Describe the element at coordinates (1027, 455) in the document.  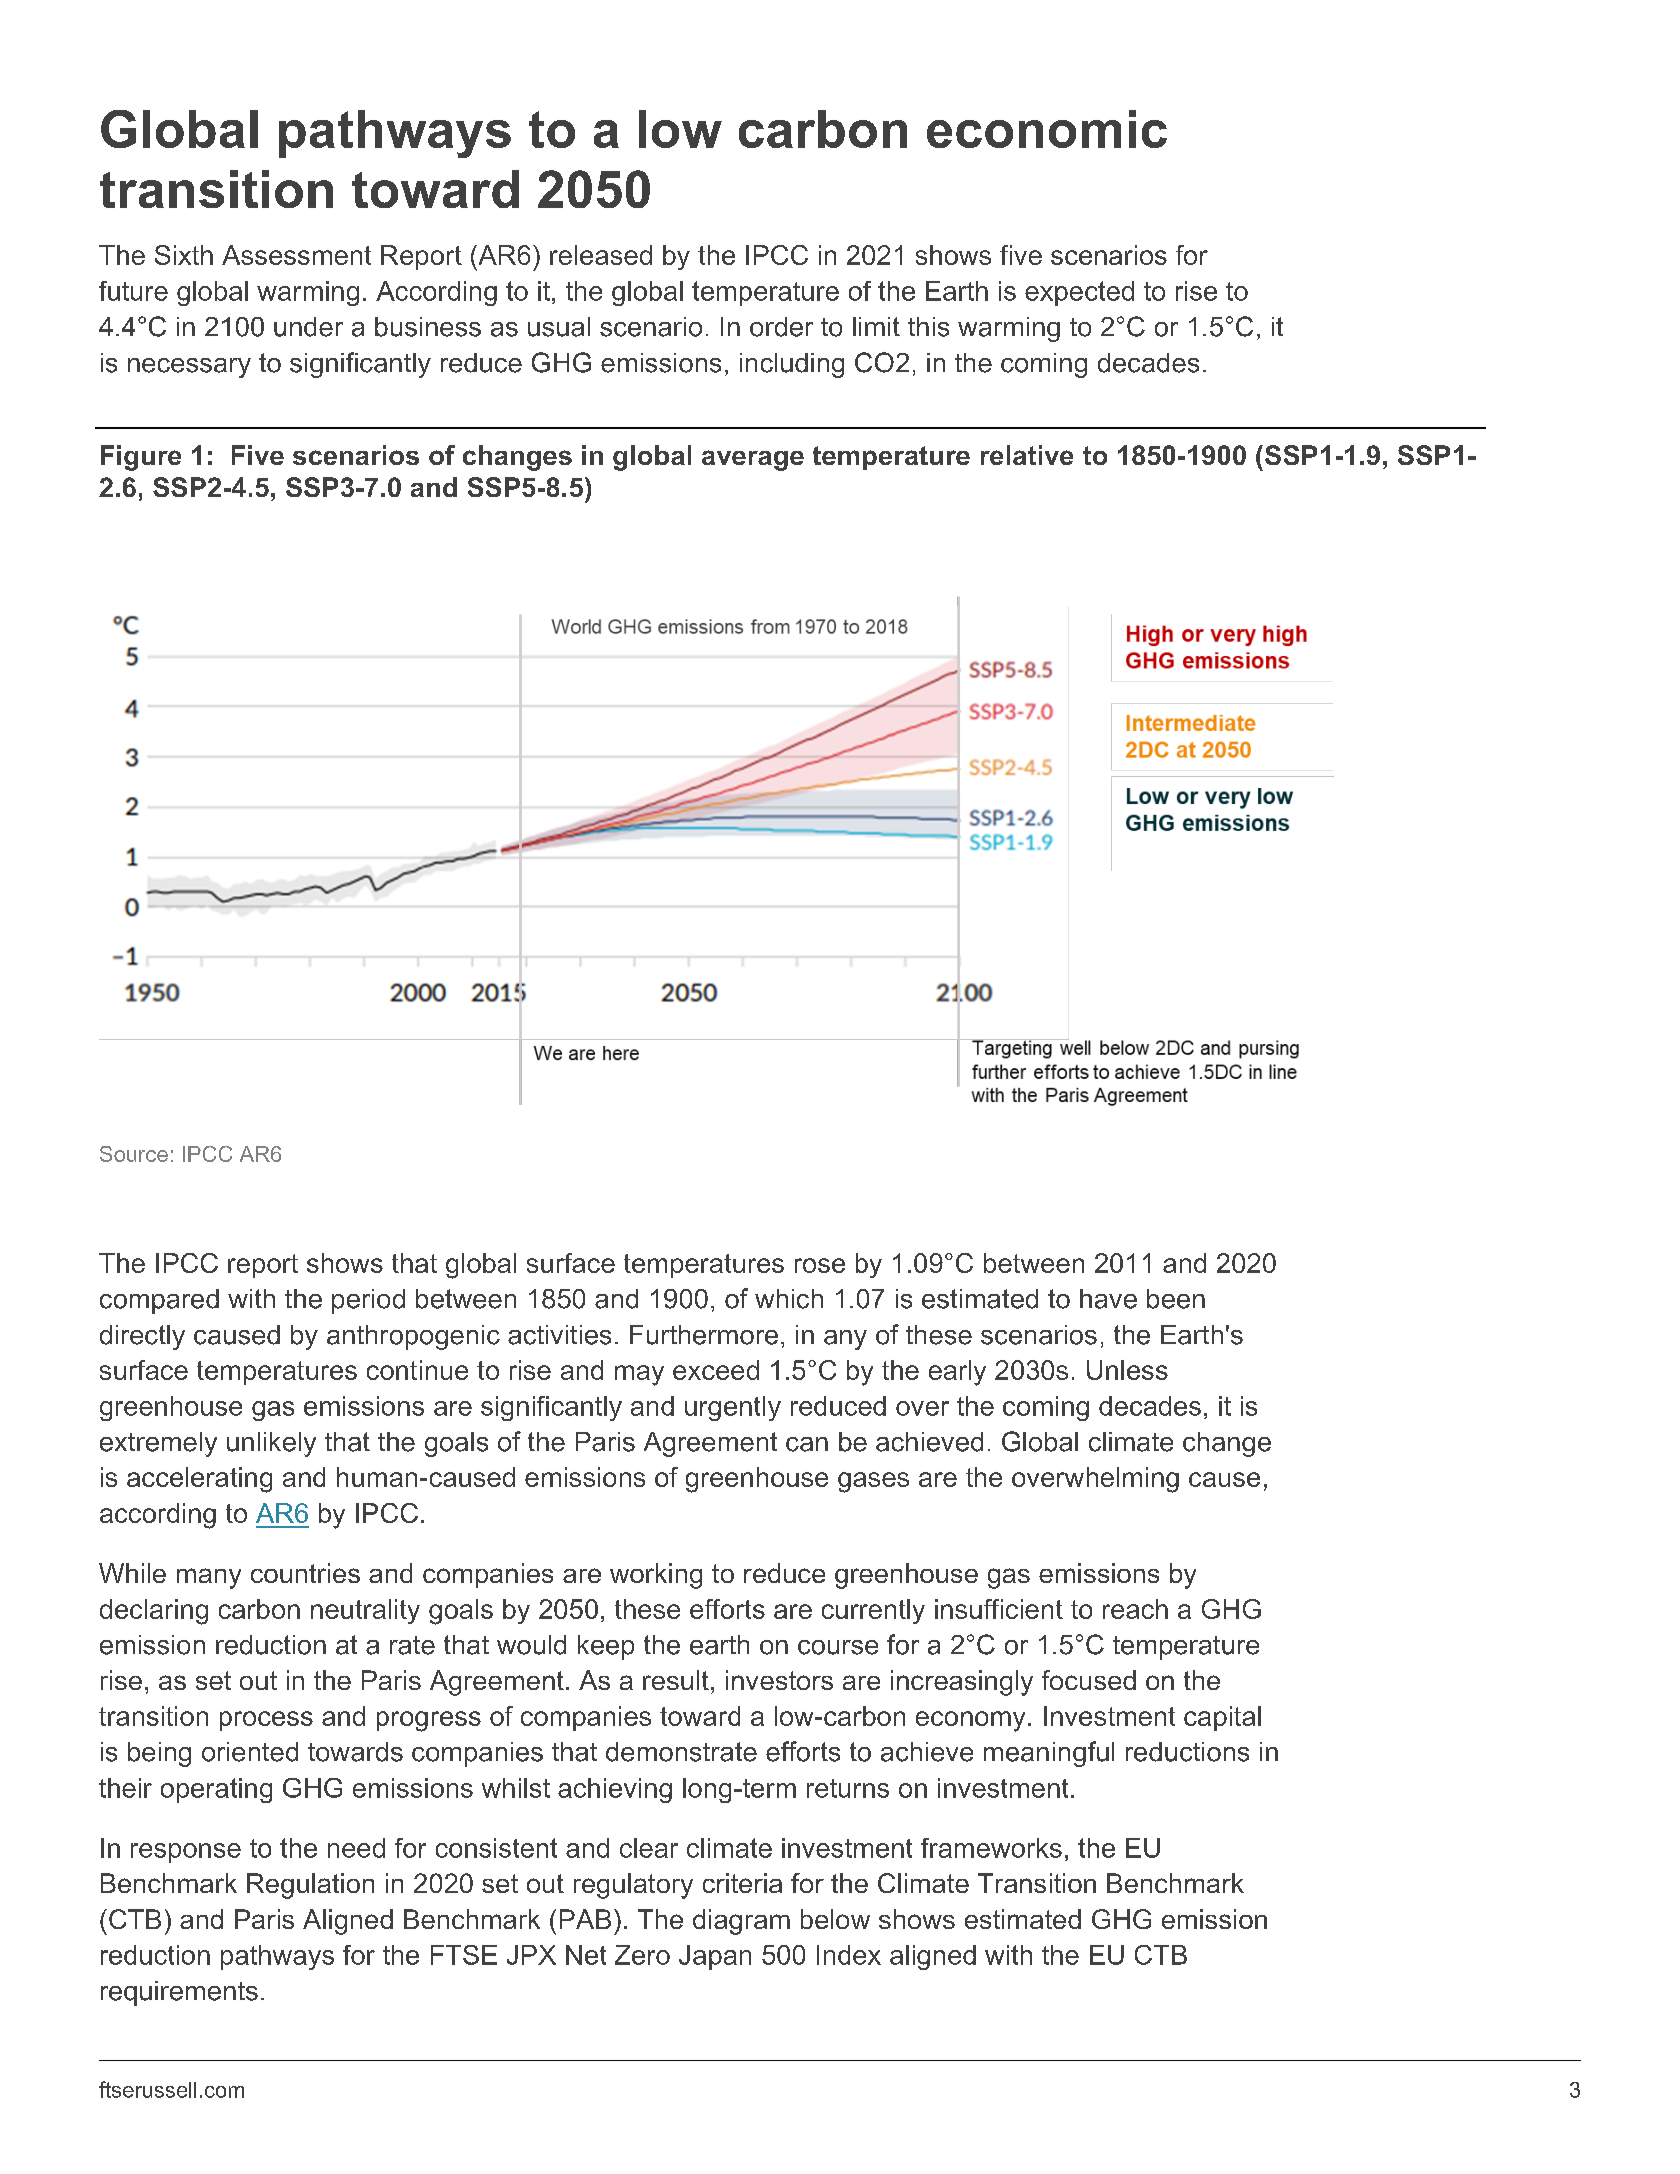
I see `relative` at that location.
